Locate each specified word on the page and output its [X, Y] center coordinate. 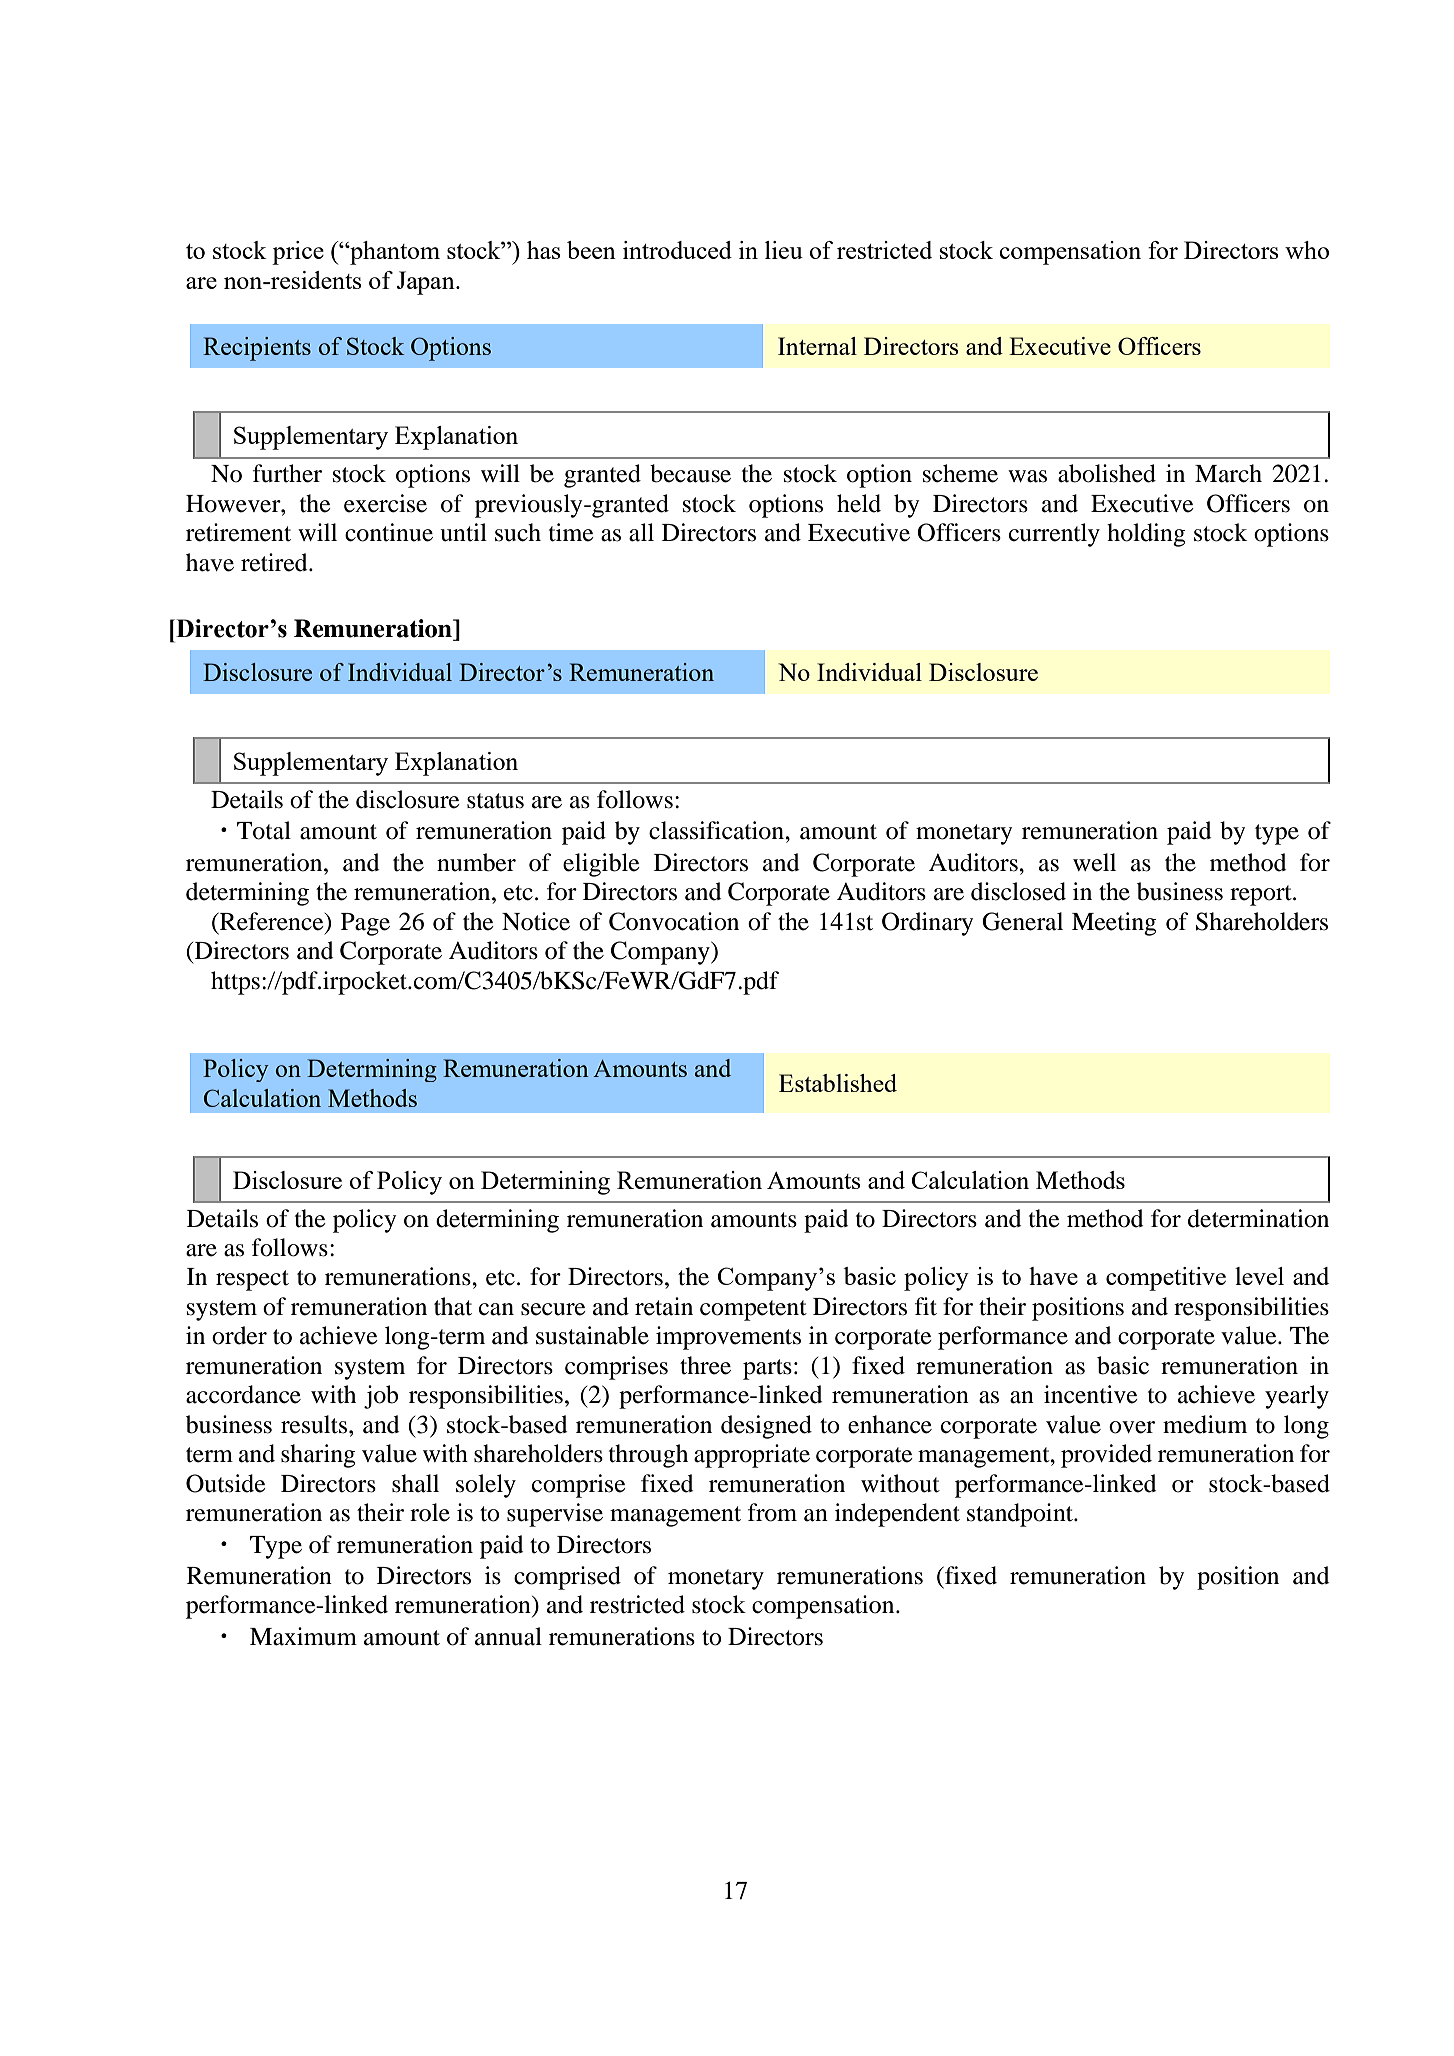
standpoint [1021, 1515]
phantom [394, 253]
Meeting [1114, 924]
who [1307, 250]
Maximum [303, 1636]
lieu [784, 250]
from [772, 1512]
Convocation [674, 921]
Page [365, 924]
